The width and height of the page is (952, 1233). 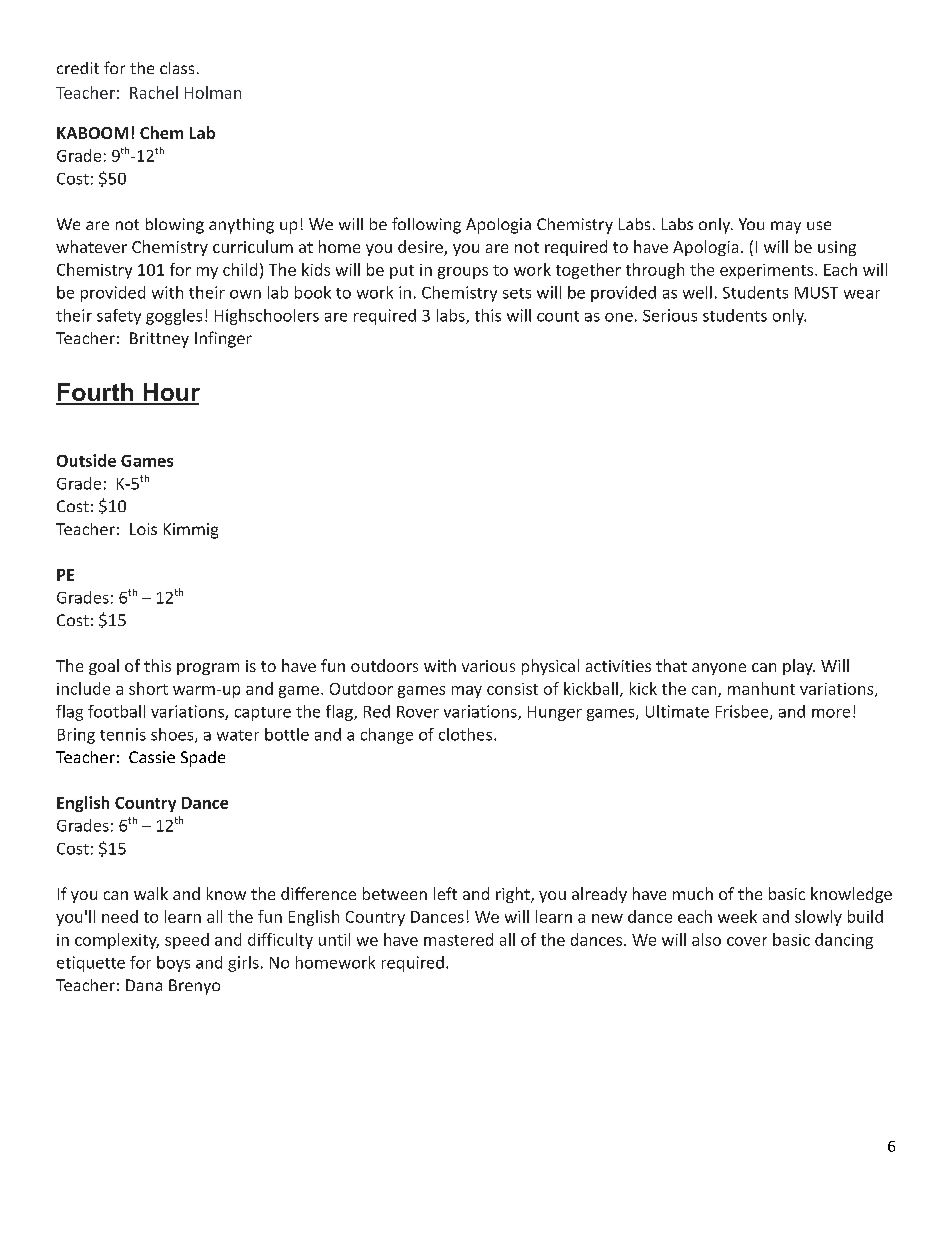 What do you see at coordinates (426, 225) in the page?
I see `following` at bounding box center [426, 225].
